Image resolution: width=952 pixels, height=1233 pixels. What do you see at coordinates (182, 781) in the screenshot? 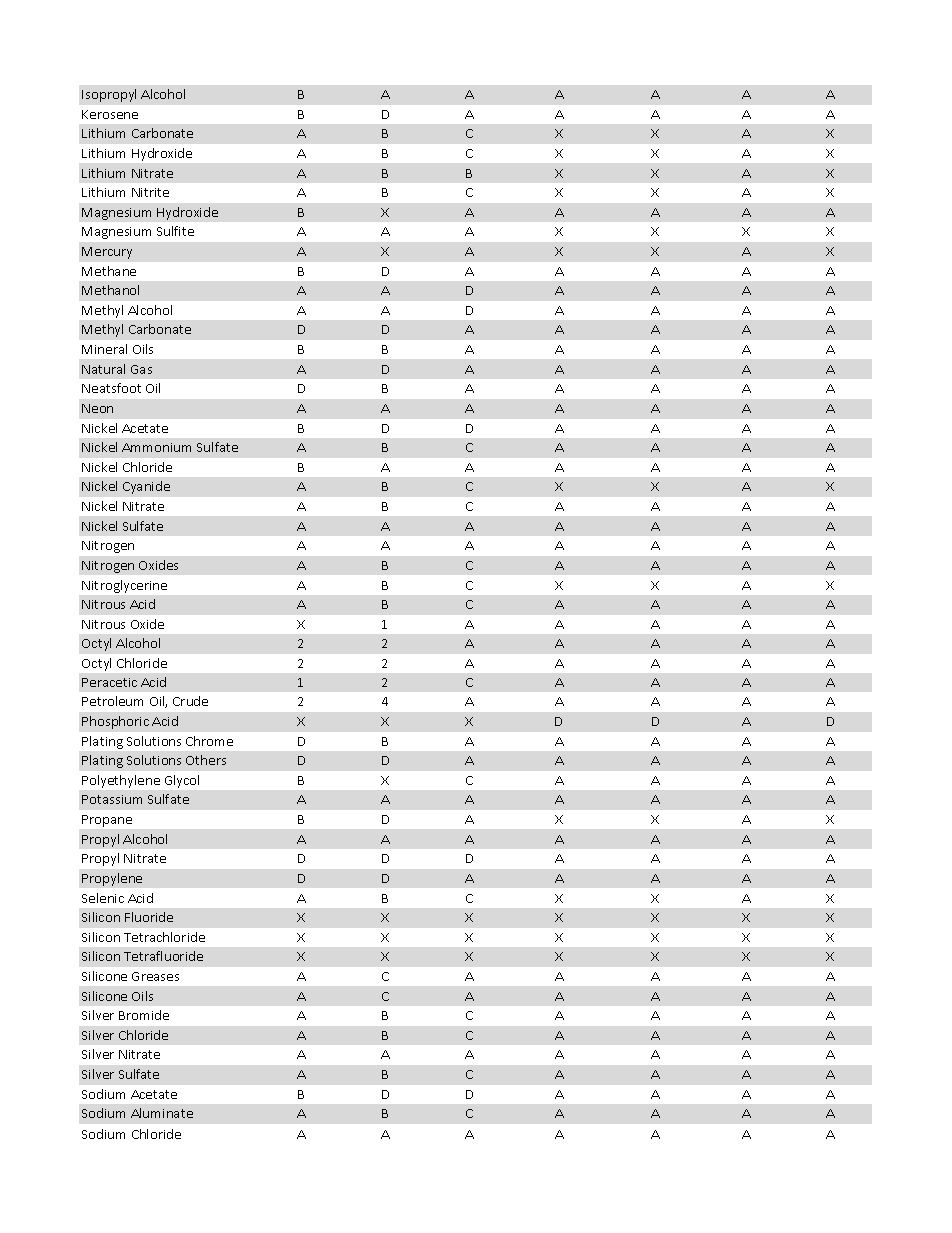
I see `Glycol` at bounding box center [182, 781].
